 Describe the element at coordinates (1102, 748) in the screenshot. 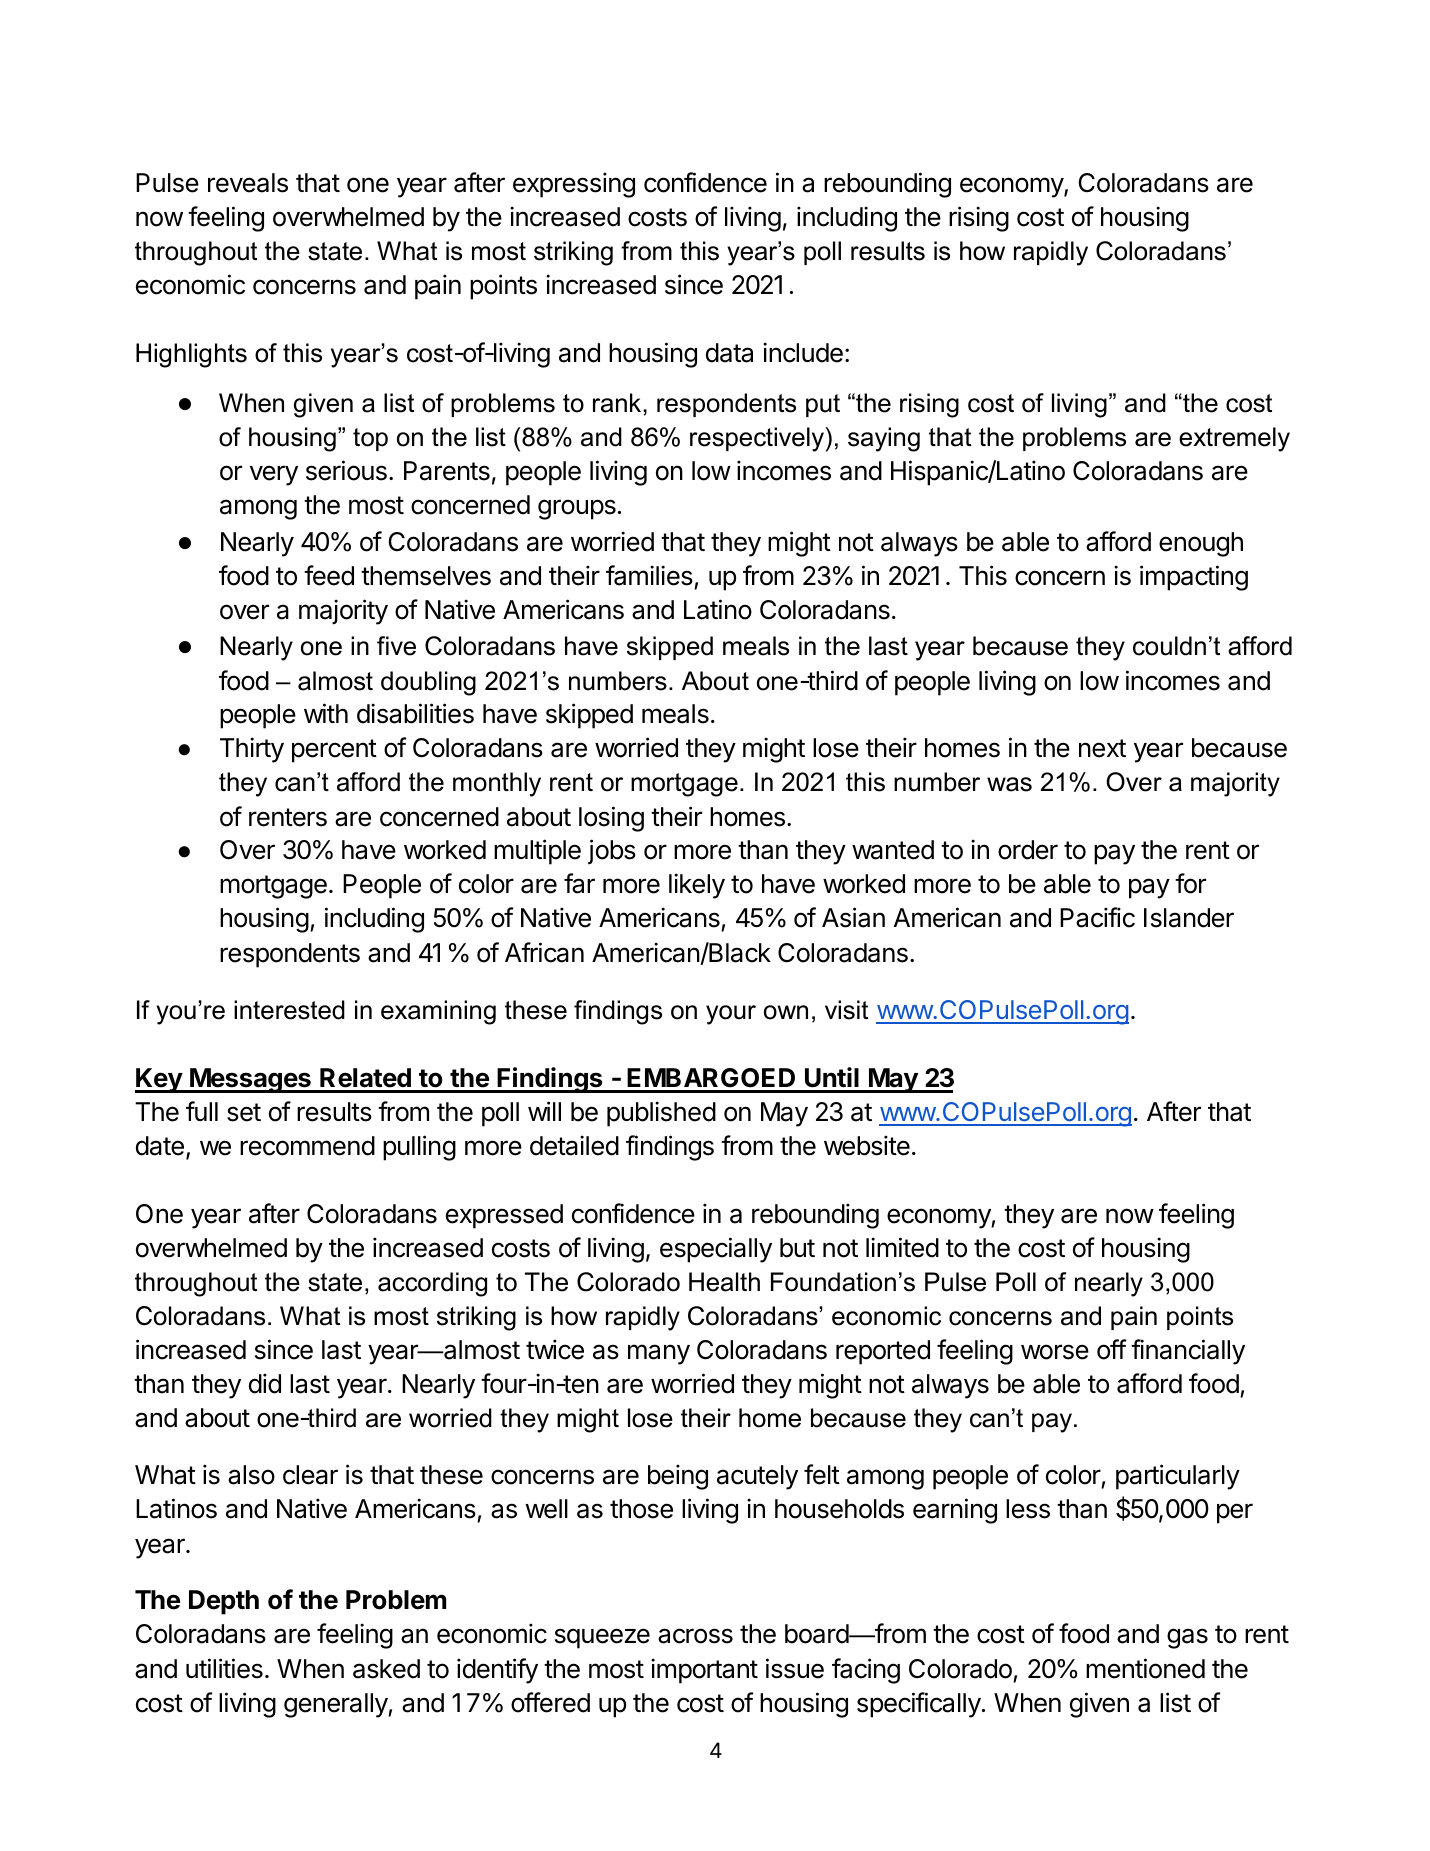

I see `next` at that location.
